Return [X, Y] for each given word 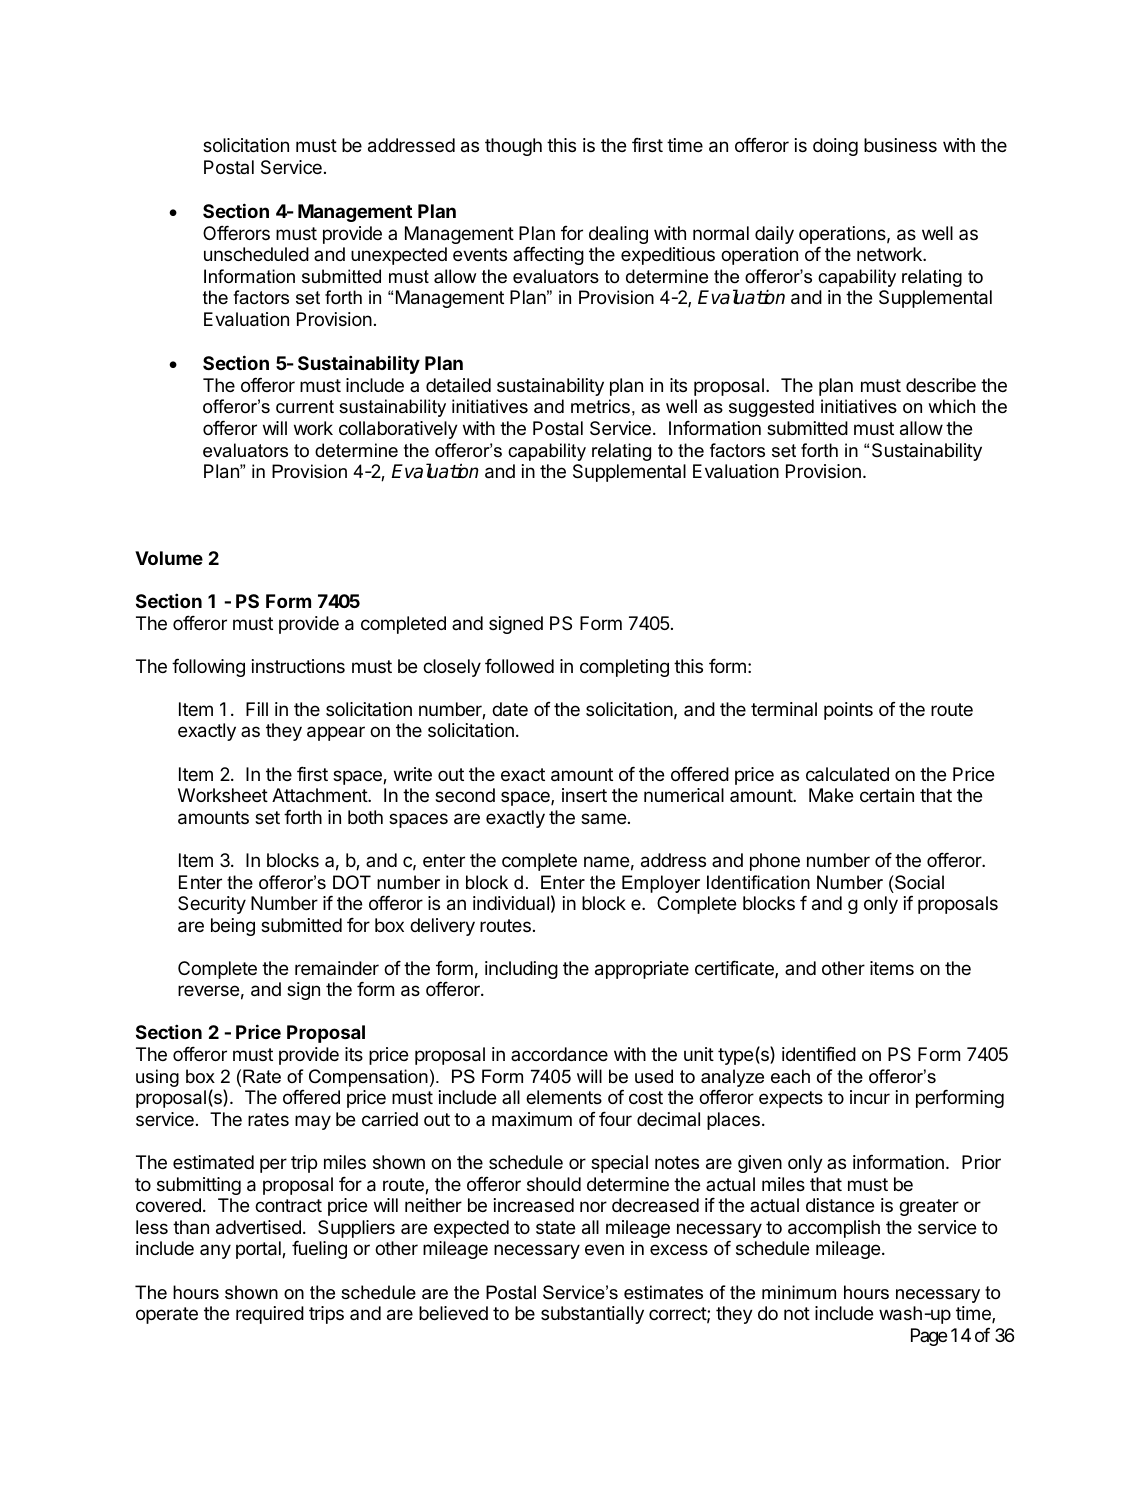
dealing [618, 235]
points [848, 711]
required [270, 1315]
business [900, 145]
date [510, 709]
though [513, 147]
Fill [257, 709]
